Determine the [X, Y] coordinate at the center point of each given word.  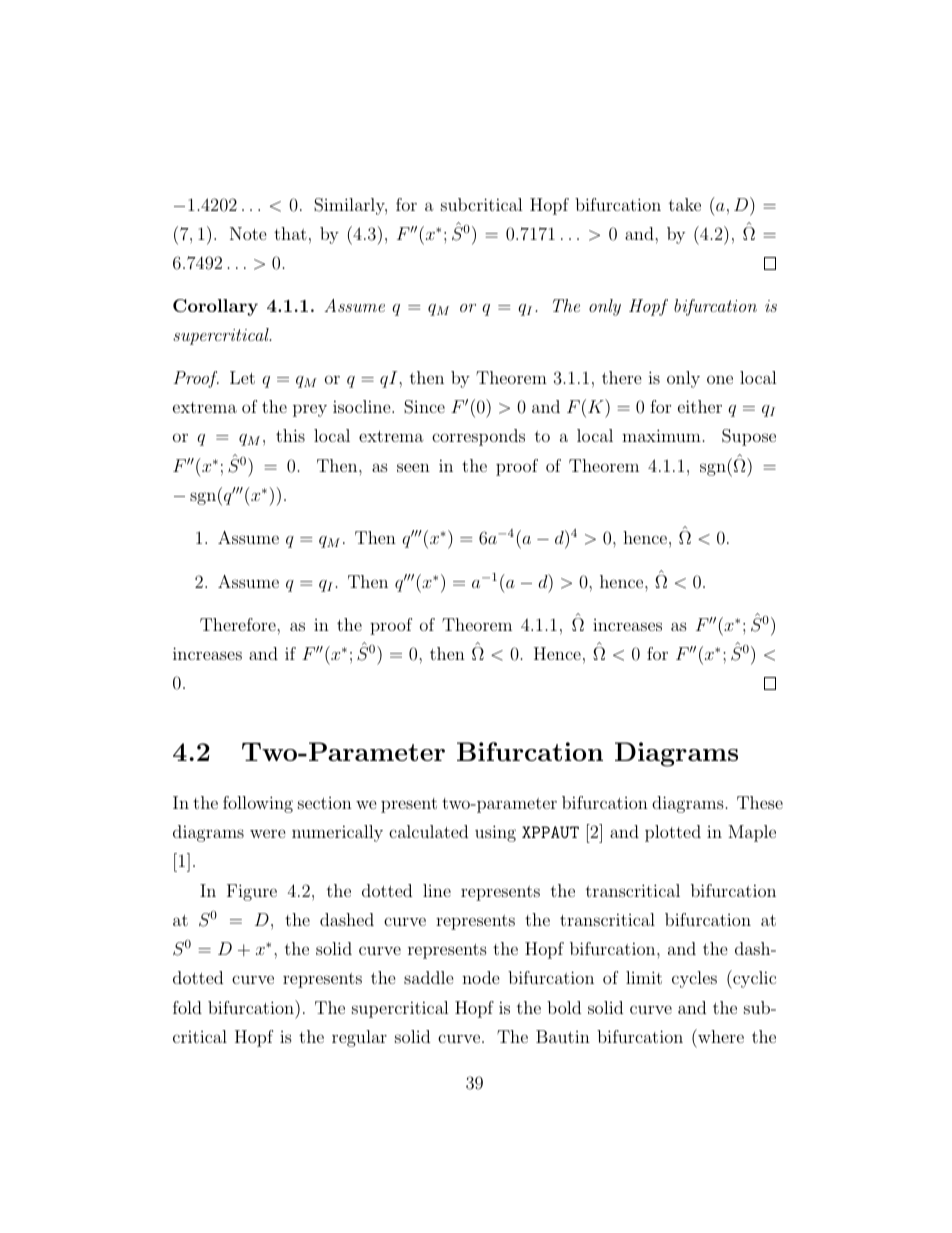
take [685, 204]
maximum [661, 435]
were [268, 833]
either [700, 406]
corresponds [478, 437]
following [258, 804]
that [290, 233]
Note [248, 233]
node [481, 977]
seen [413, 467]
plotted [673, 833]
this [290, 435]
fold [187, 1007]
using [495, 833]
